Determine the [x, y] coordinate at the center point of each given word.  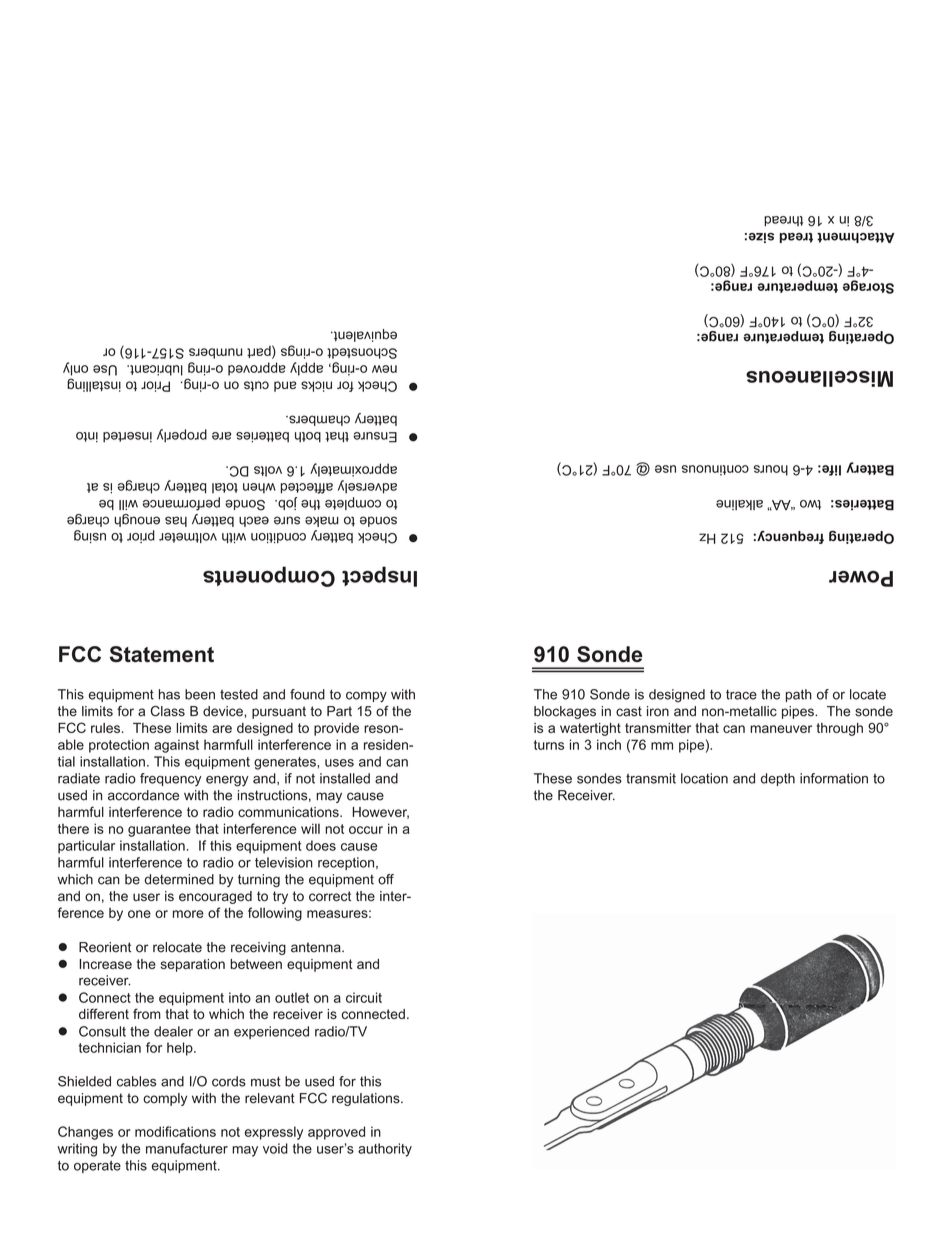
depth [778, 779]
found [307, 694]
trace [741, 695]
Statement [162, 654]
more [188, 914]
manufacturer [187, 1148]
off [386, 879]
